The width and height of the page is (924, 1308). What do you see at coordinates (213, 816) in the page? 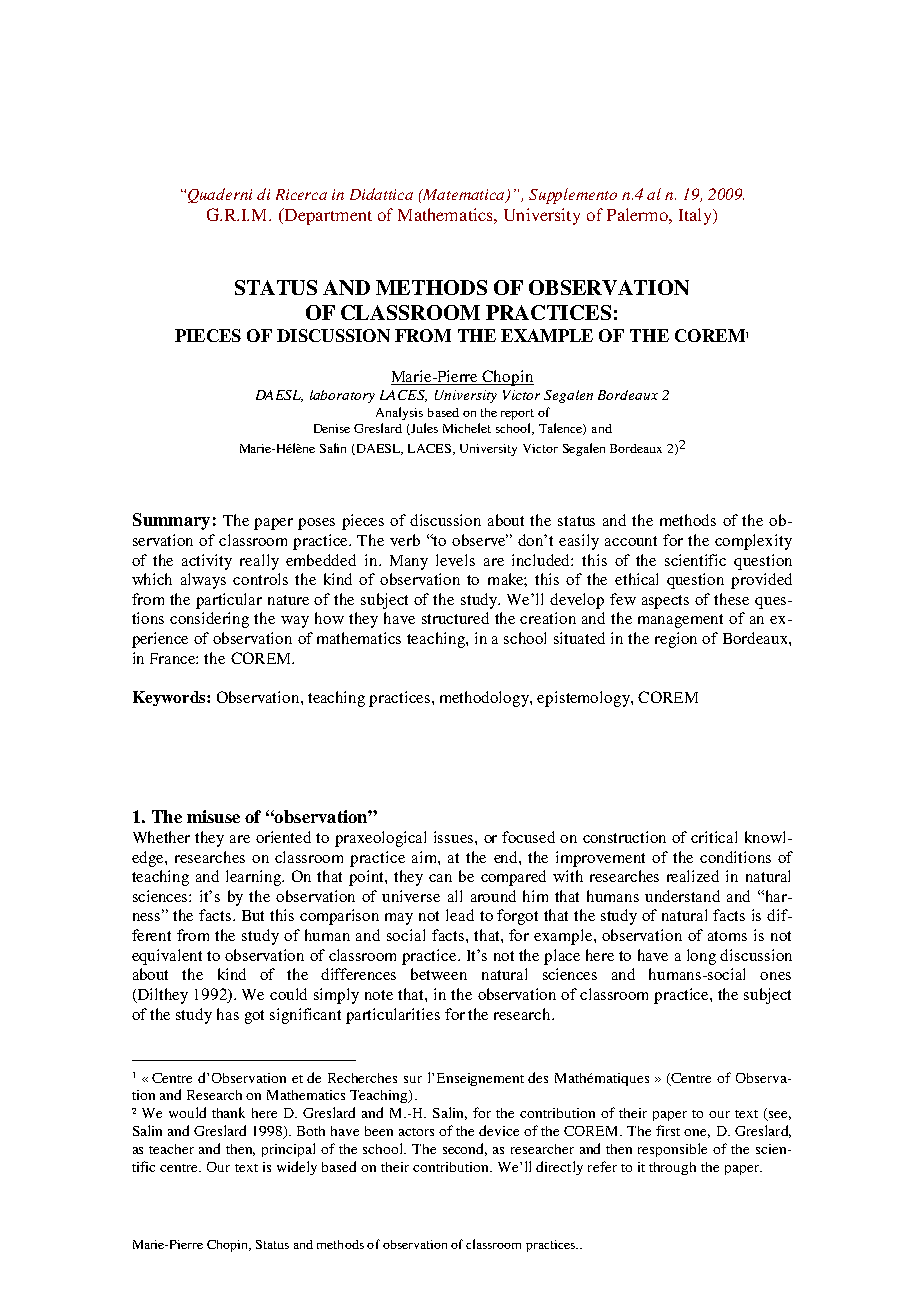
I see `misuse` at bounding box center [213, 816].
